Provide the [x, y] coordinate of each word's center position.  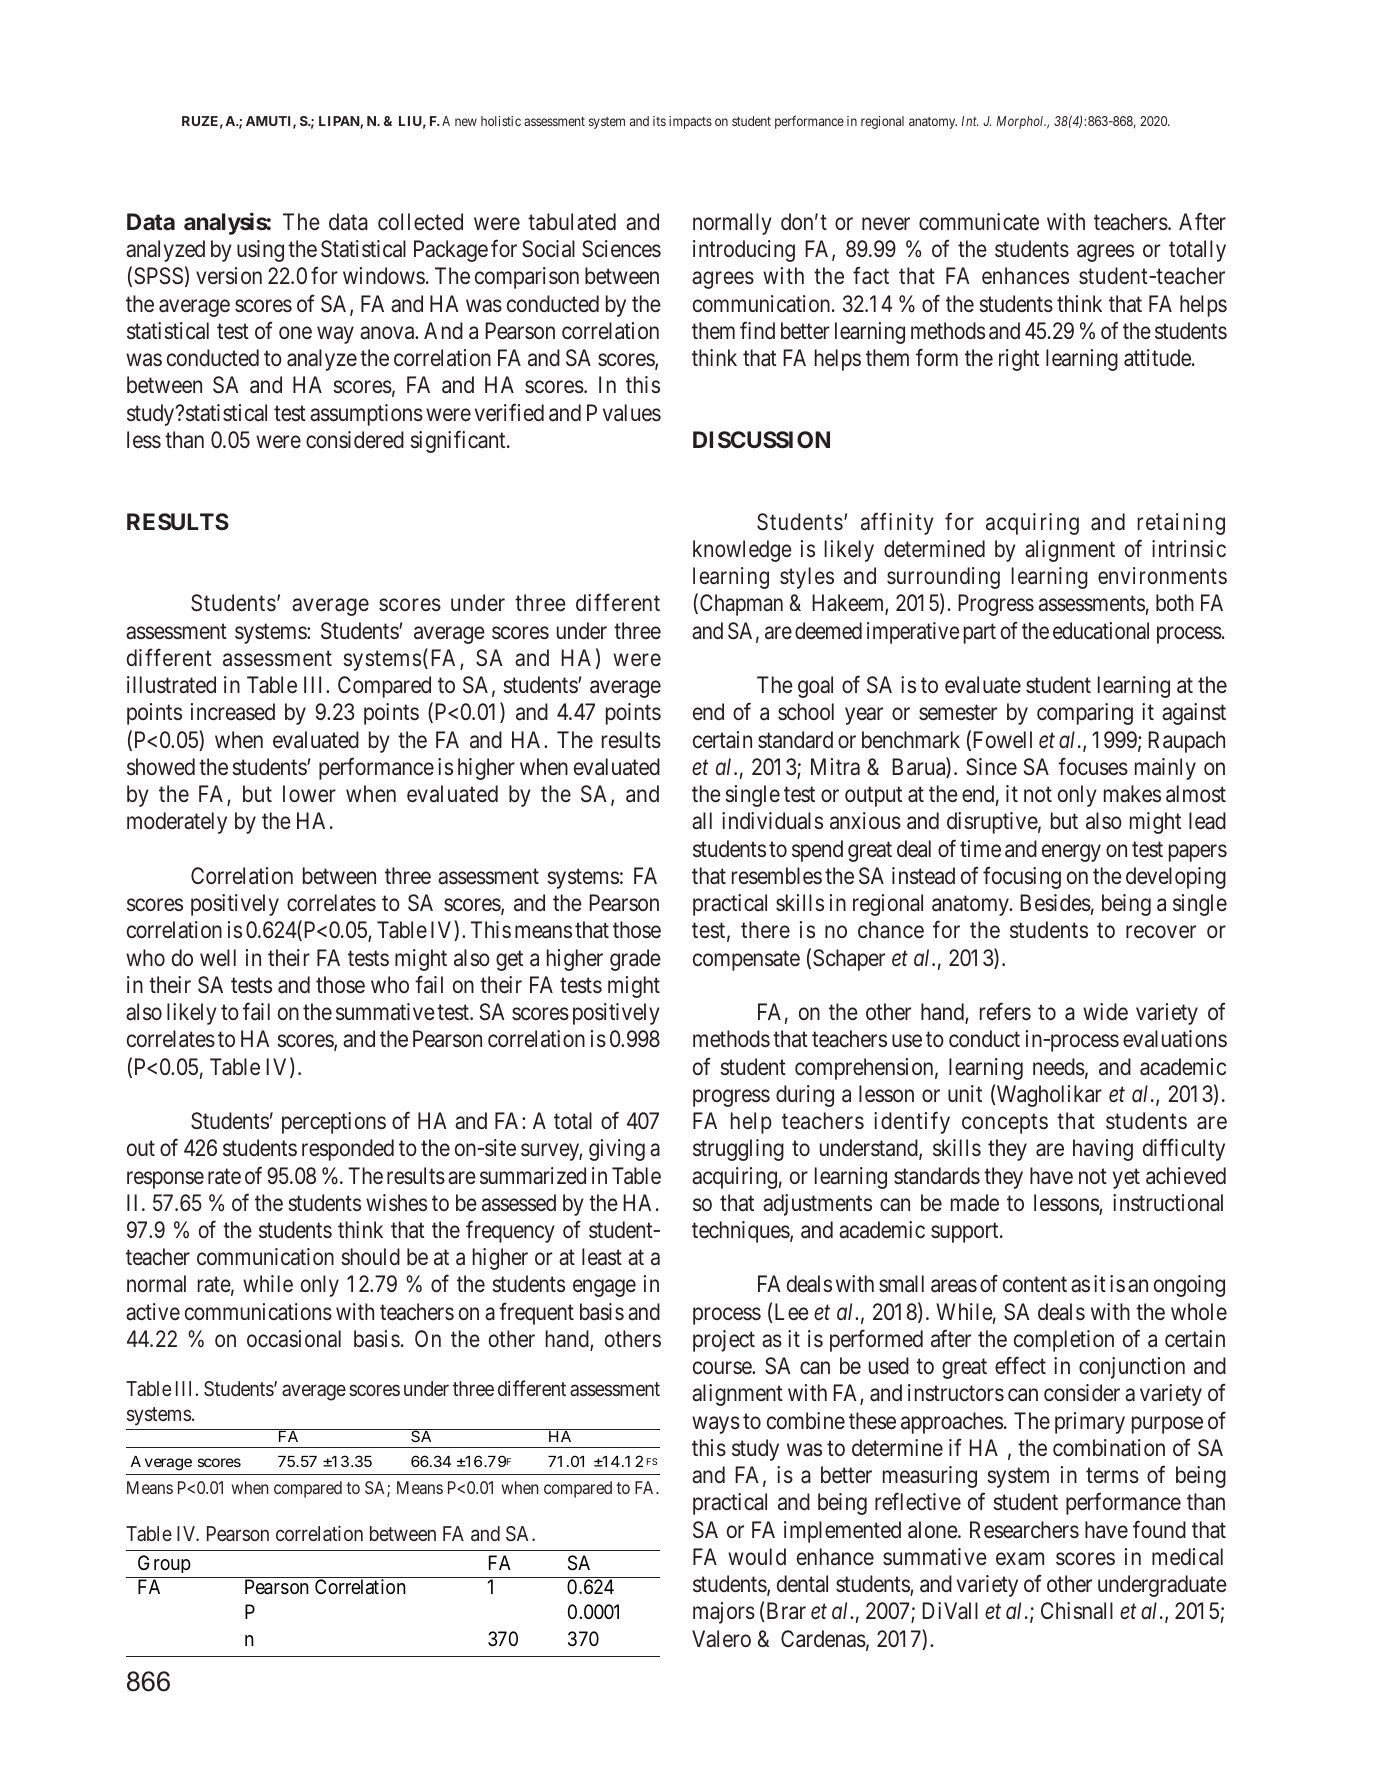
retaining [1181, 524]
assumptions [366, 415]
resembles [777, 876]
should [370, 1257]
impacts [690, 122]
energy [1071, 853]
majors [724, 1613]
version [229, 275]
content [1035, 1284]
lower [309, 793]
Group [164, 1564]
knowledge [742, 551]
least [602, 1257]
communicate [979, 222]
